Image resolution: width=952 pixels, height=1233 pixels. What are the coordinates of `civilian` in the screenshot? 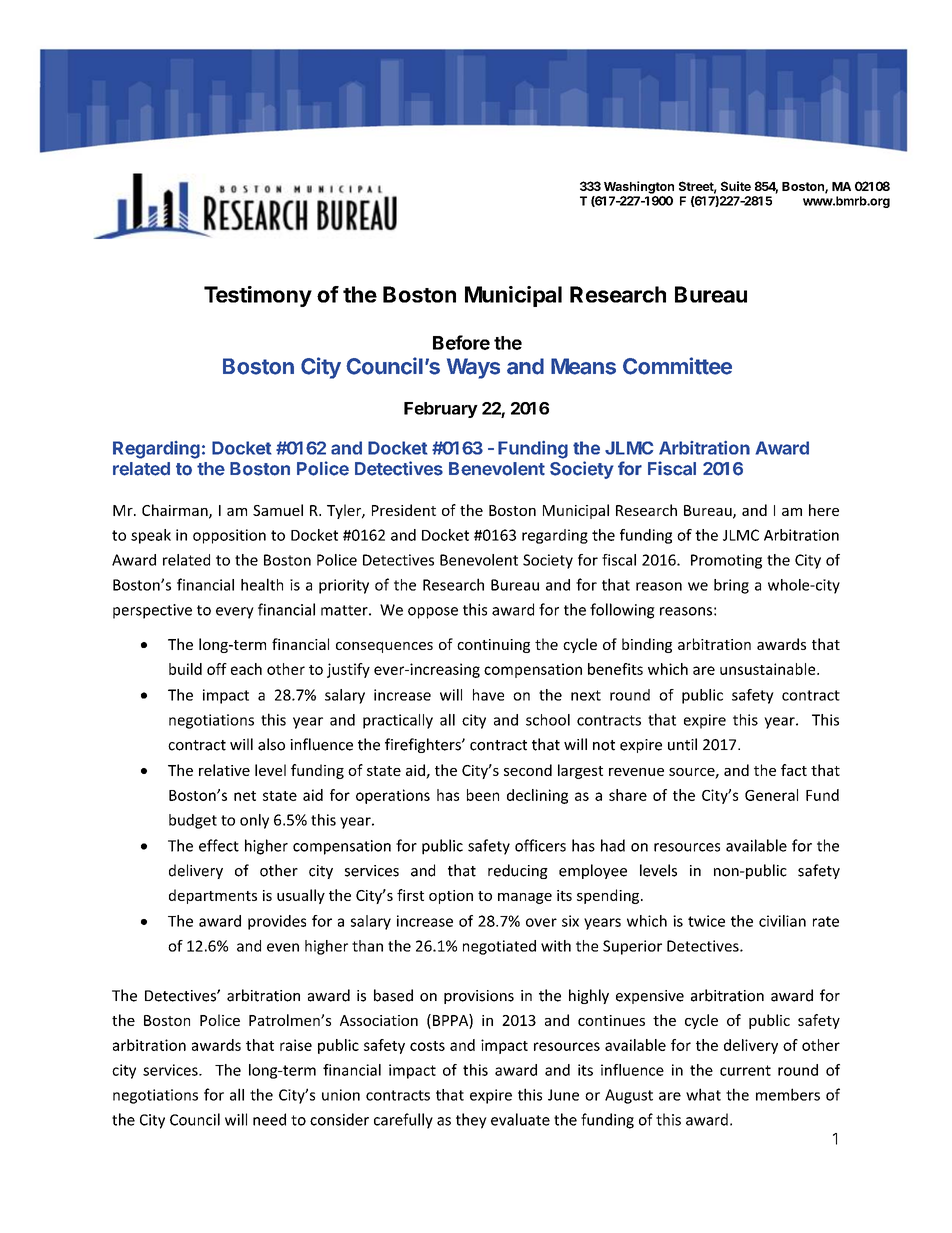 It's located at (782, 921).
